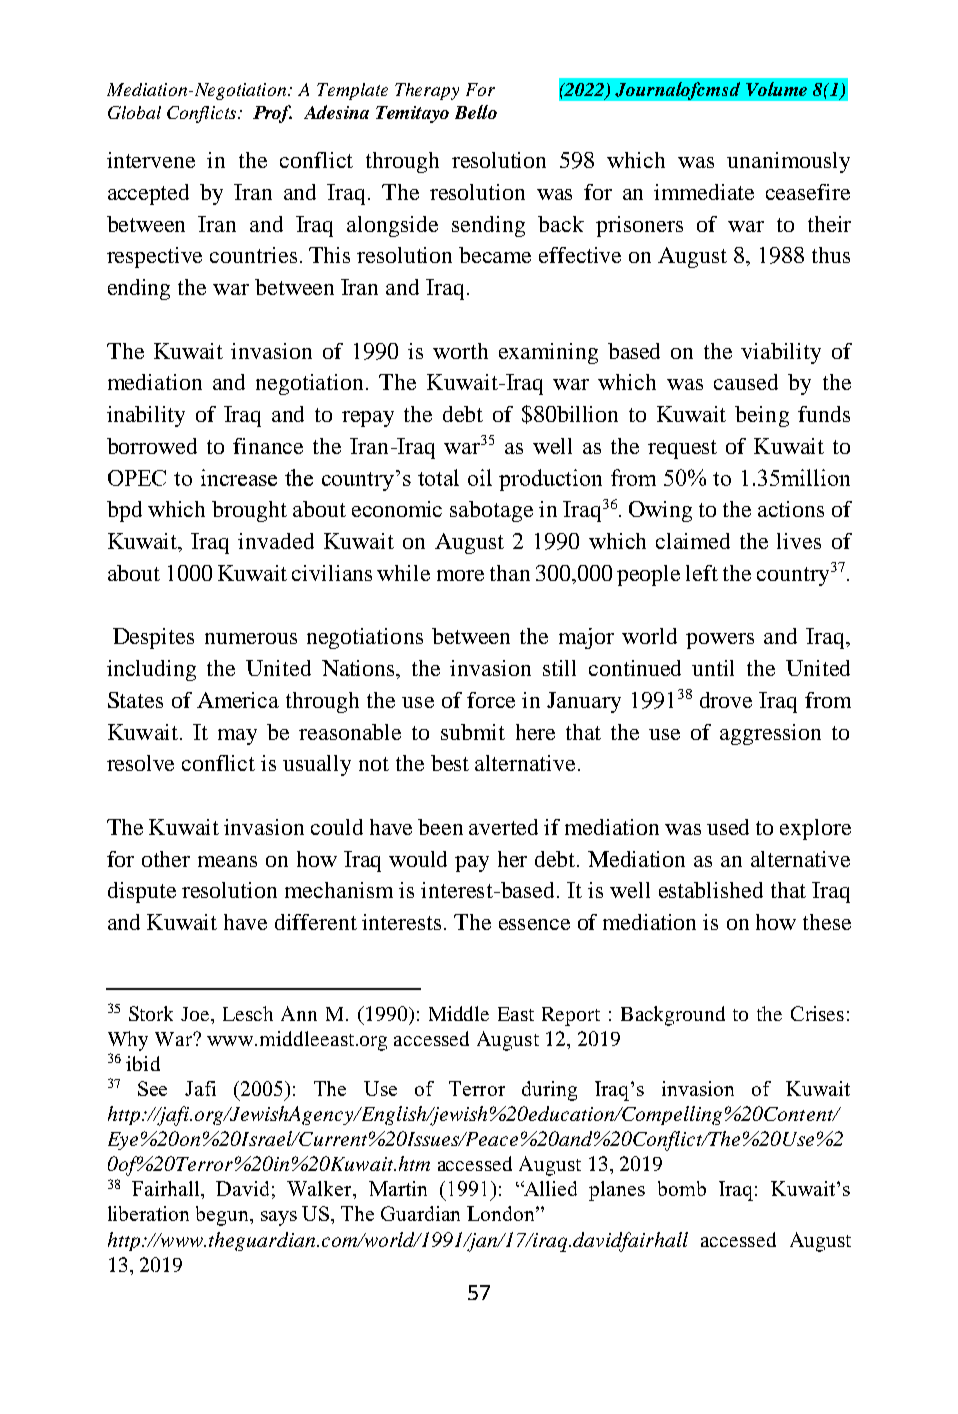 Image resolution: width=958 pixels, height=1414 pixels. What do you see at coordinates (251, 638) in the page?
I see `numerous` at bounding box center [251, 638].
